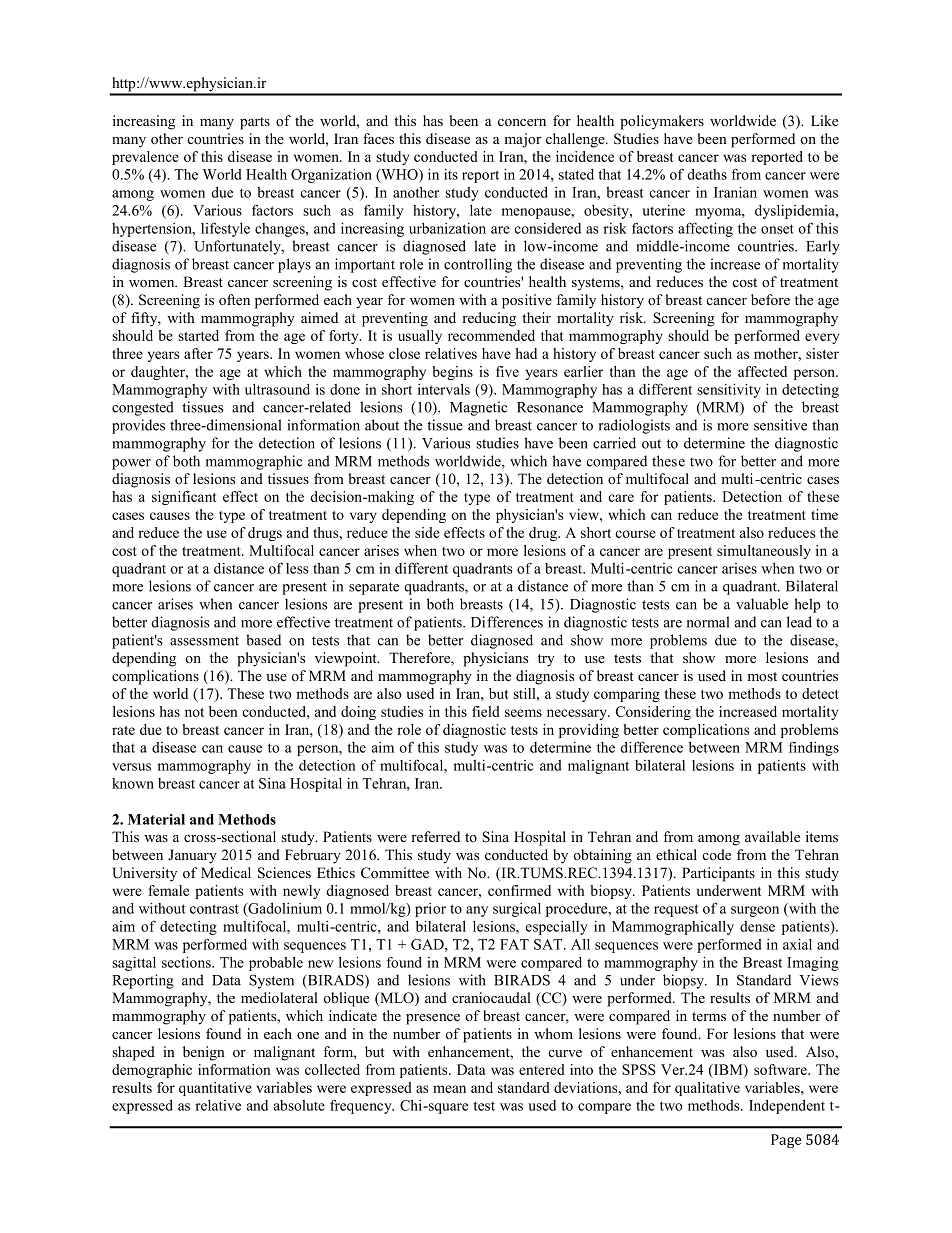 The width and height of the screenshot is (952, 1233). I want to click on sensitive, so click(780, 425).
